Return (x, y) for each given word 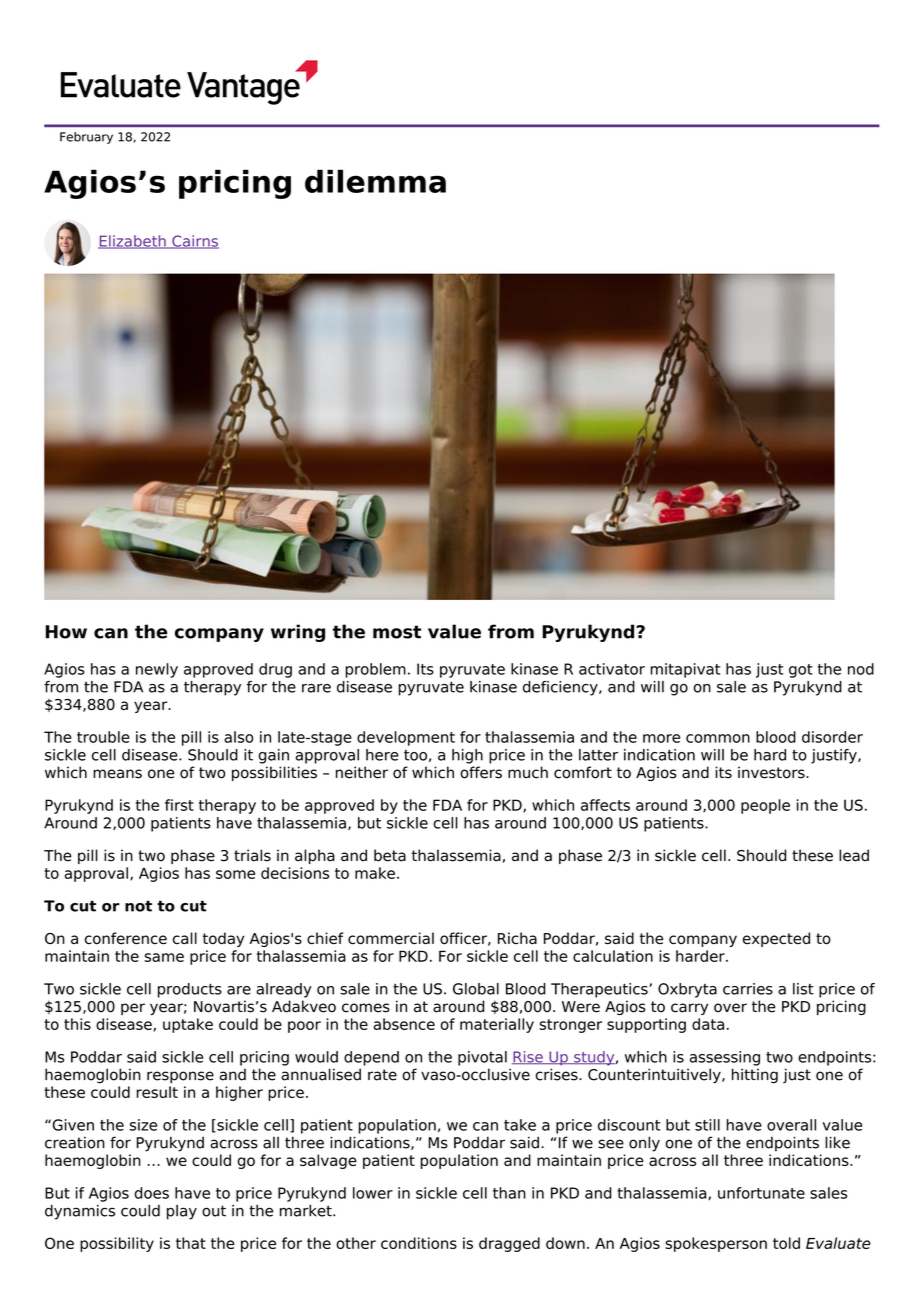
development (406, 738)
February (86, 138)
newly (157, 670)
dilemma (375, 181)
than (509, 1193)
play (182, 1212)
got (801, 671)
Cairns (194, 242)
